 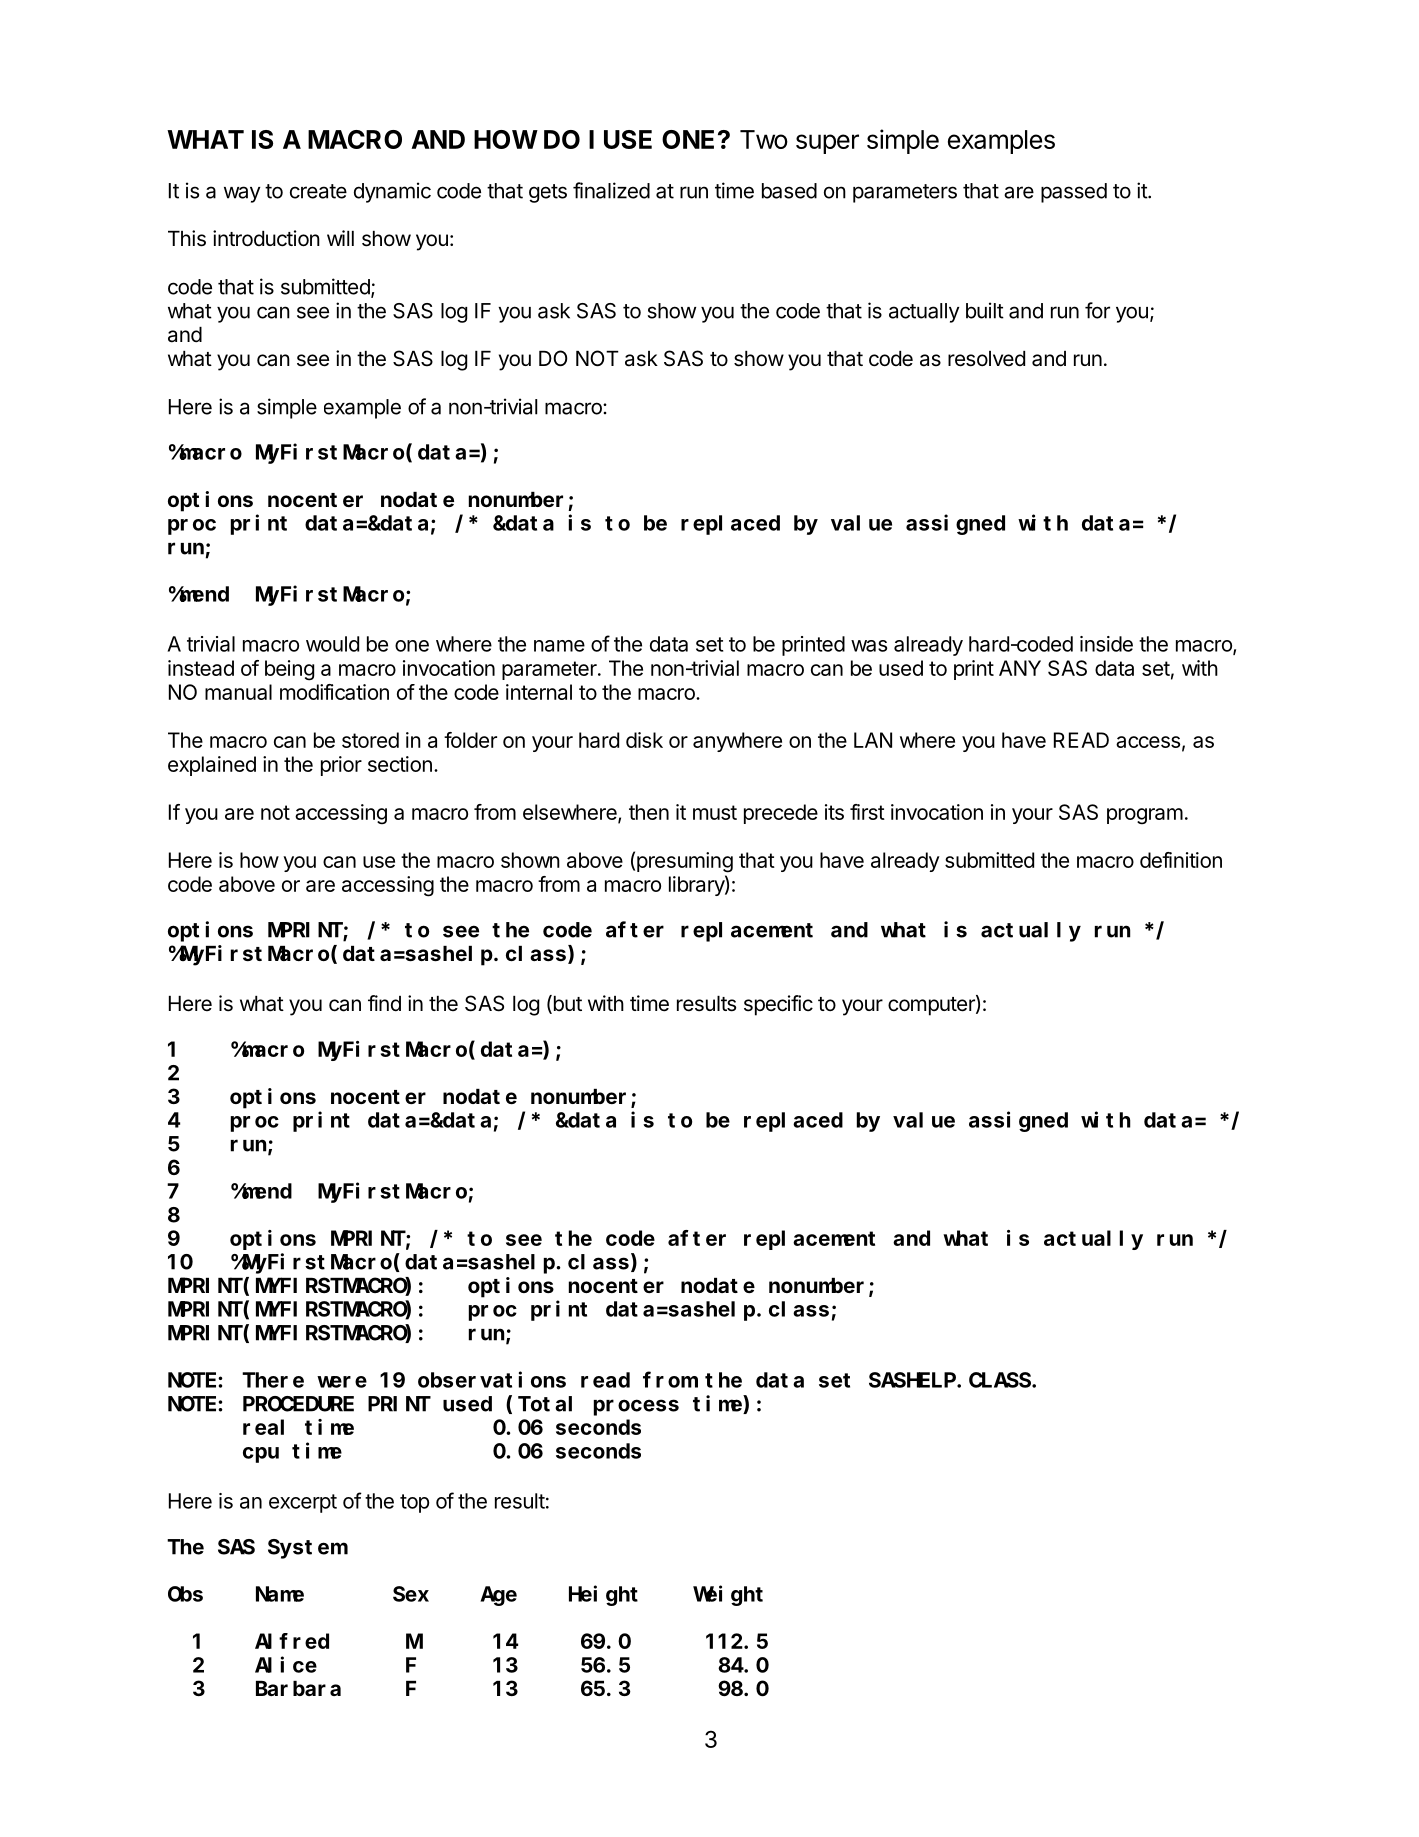 What do you see at coordinates (728, 1595) in the document?
I see `Weight` at bounding box center [728, 1595].
